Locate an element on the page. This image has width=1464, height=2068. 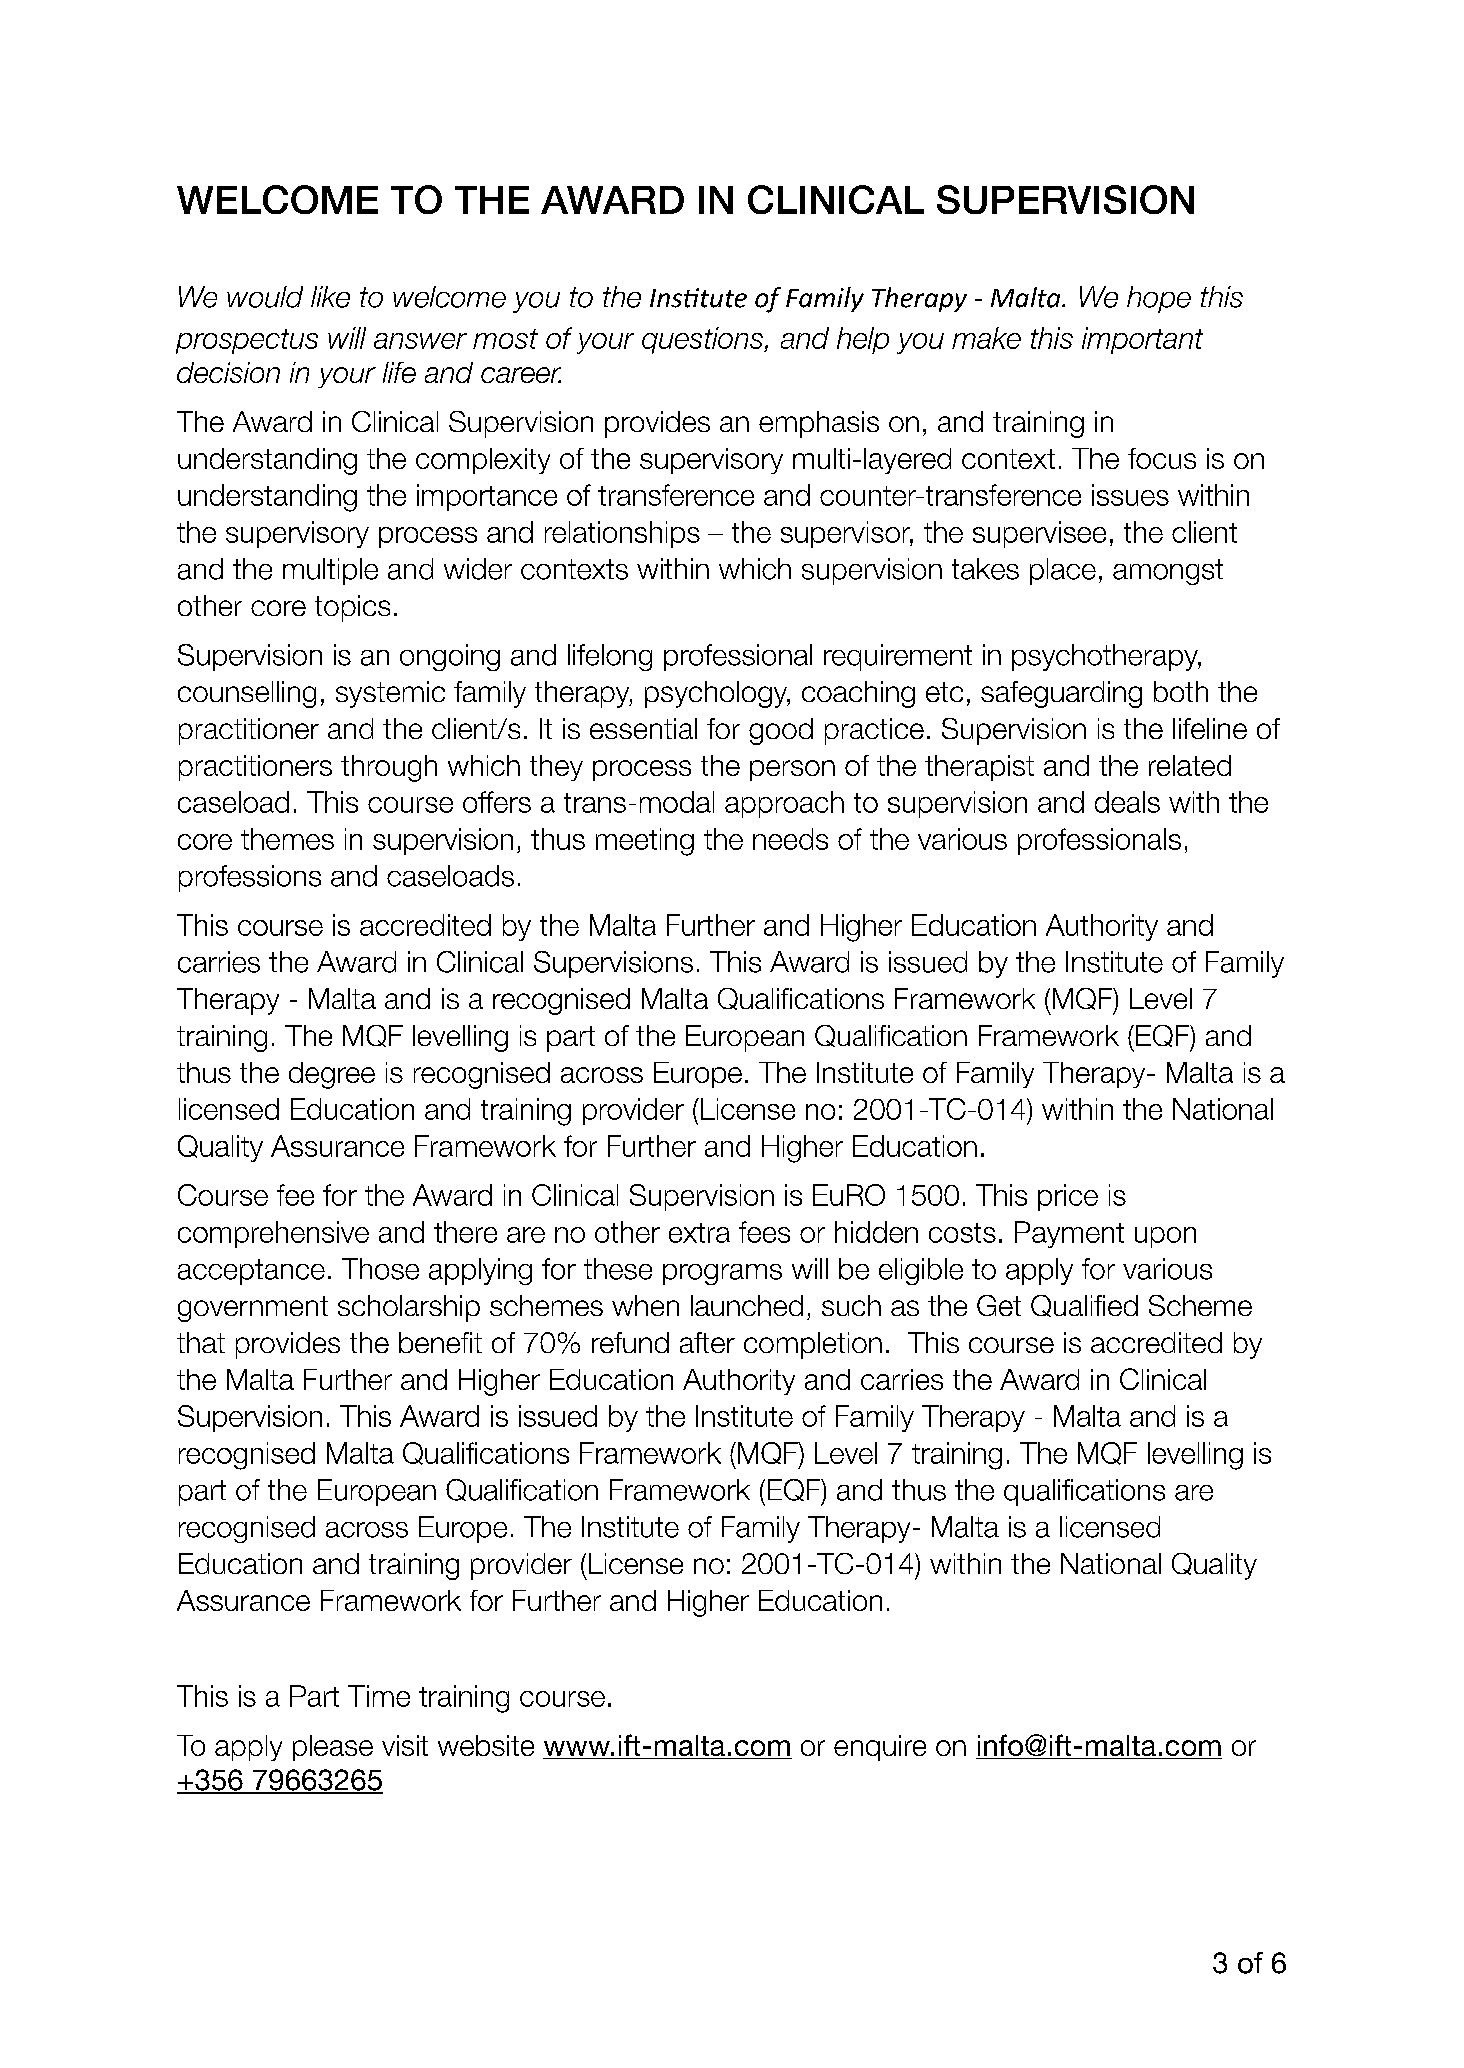
questions is located at coordinates (703, 340).
